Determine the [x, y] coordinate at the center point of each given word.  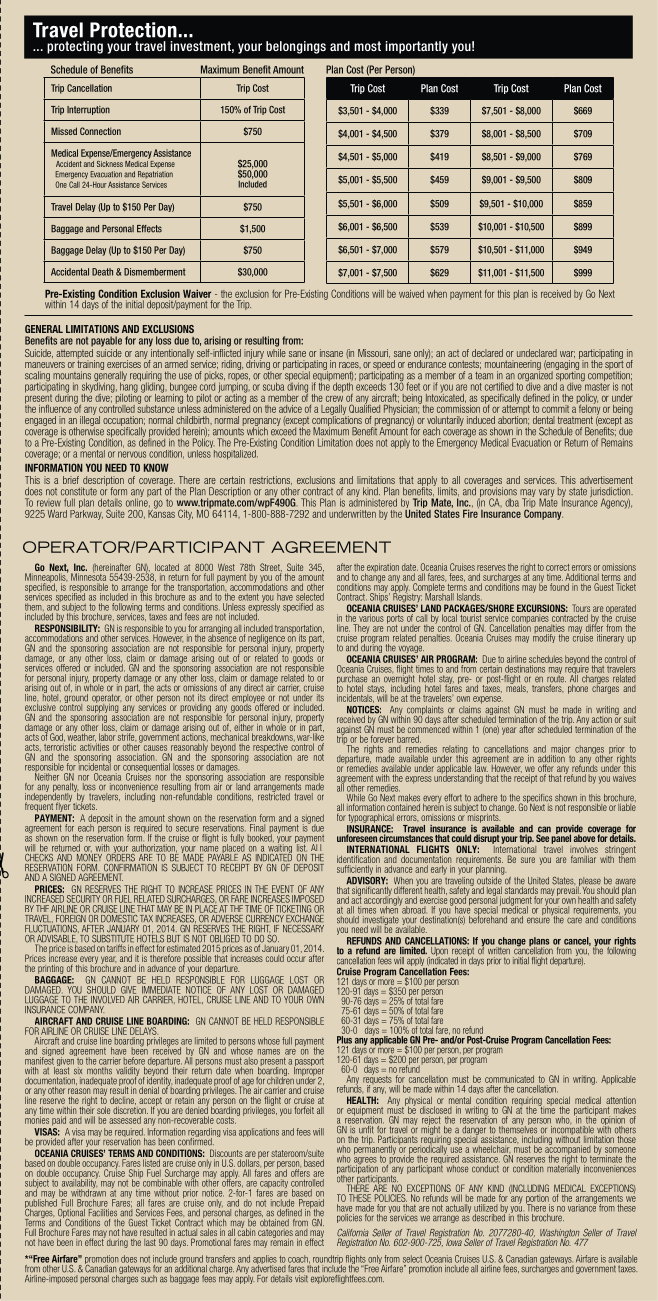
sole [103, 1110]
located [167, 567]
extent [248, 597]
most [367, 46]
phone [578, 689]
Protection [133, 30]
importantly [416, 47]
